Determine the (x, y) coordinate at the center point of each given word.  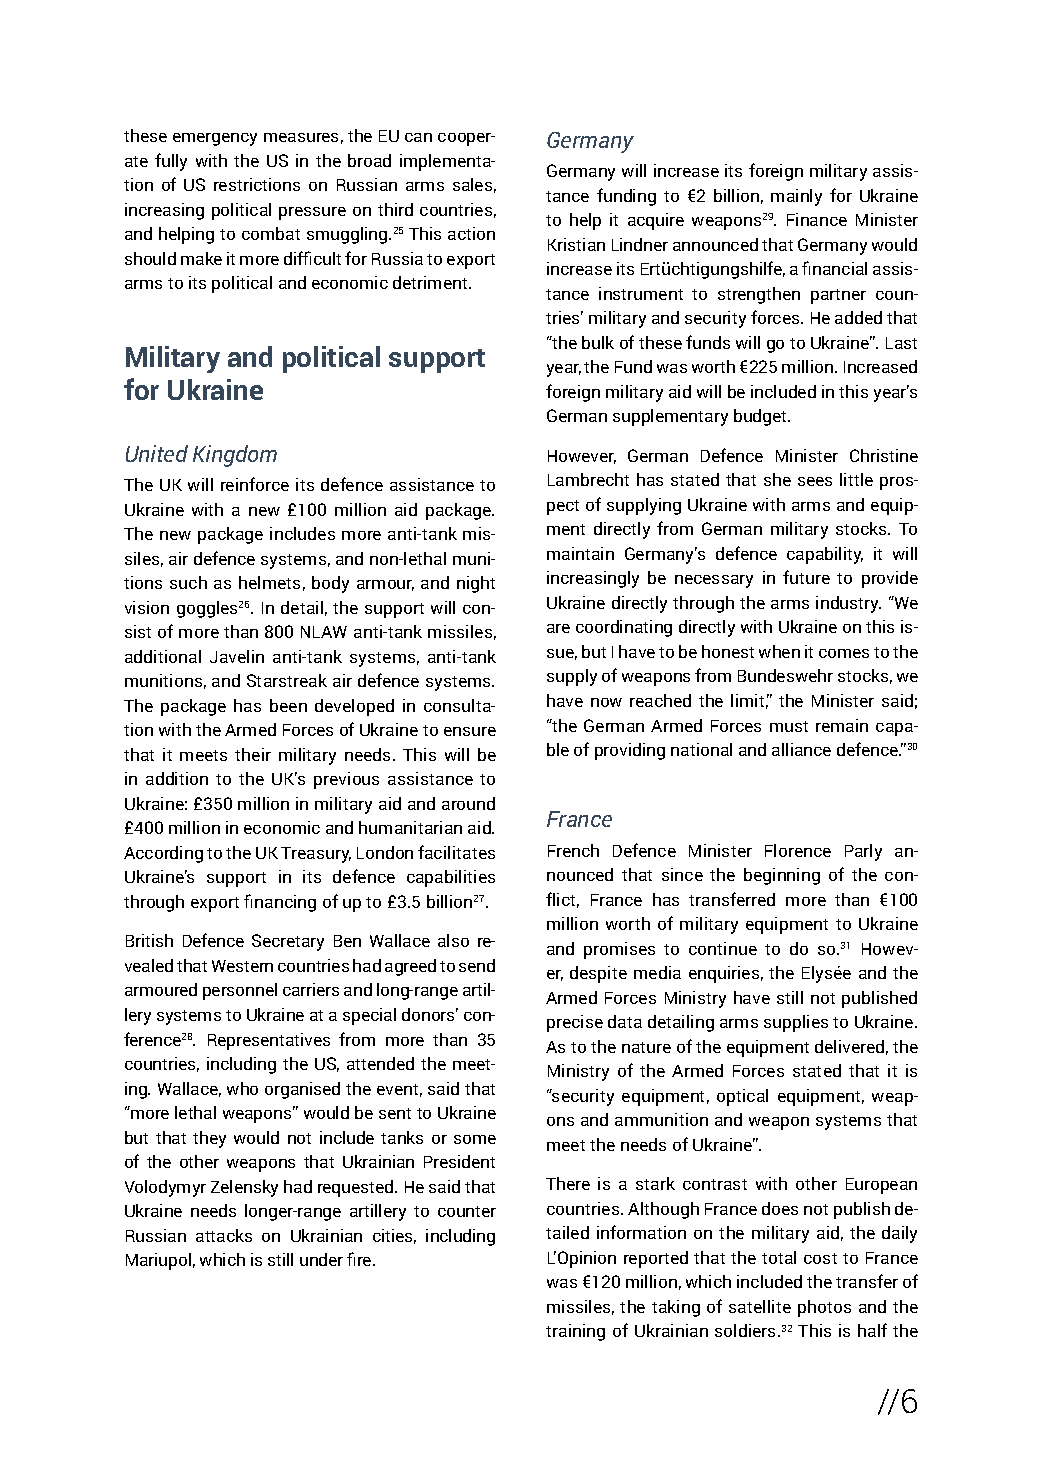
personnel (240, 991)
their (253, 754)
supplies (796, 1023)
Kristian (576, 244)
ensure (470, 731)
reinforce (255, 484)
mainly (796, 197)
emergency (215, 139)
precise (575, 1023)
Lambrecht (588, 479)
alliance (801, 749)
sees (815, 481)
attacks (224, 1235)
